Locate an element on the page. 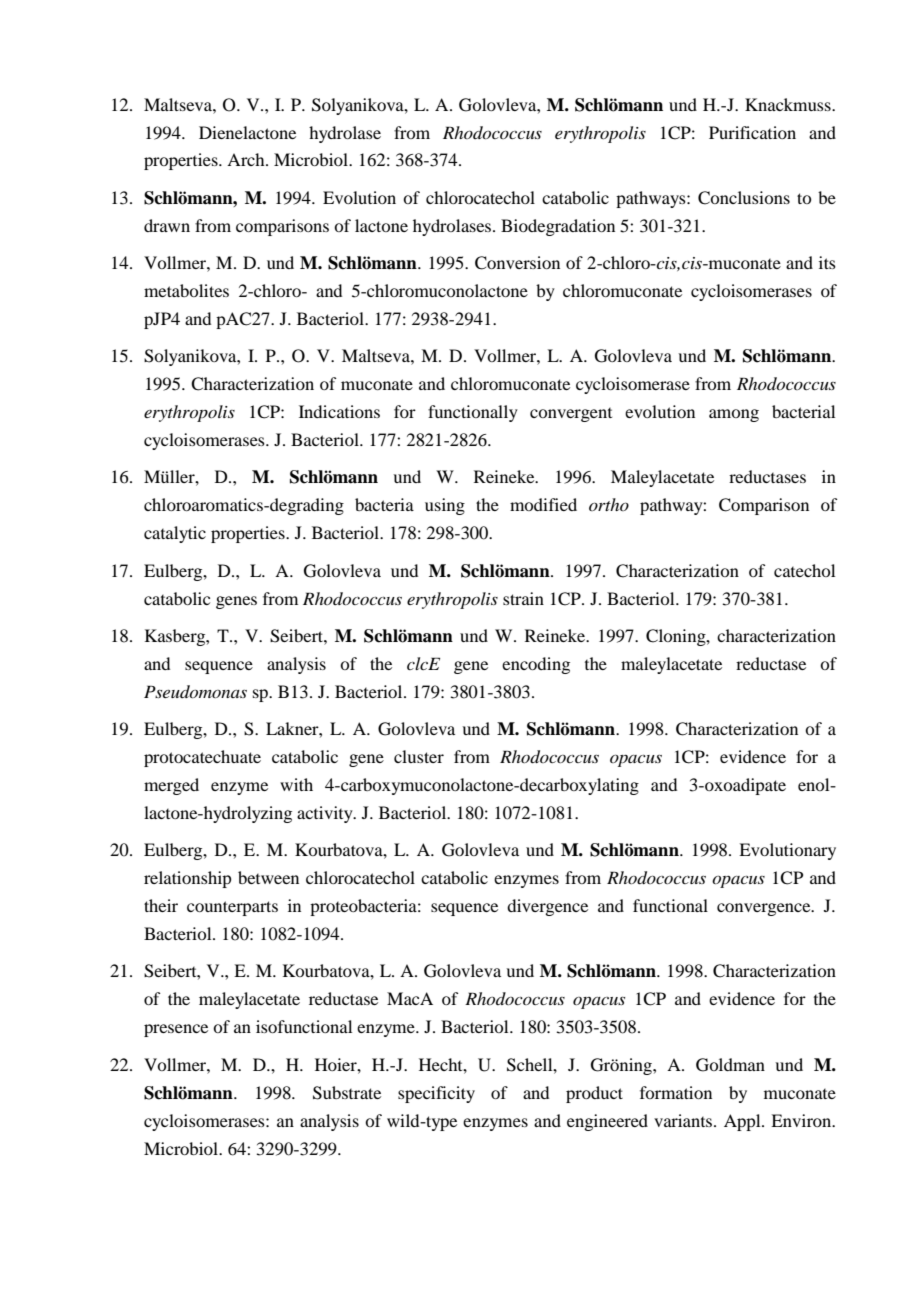 This page has height=1308, width=924. divergence is located at coordinates (547, 907).
